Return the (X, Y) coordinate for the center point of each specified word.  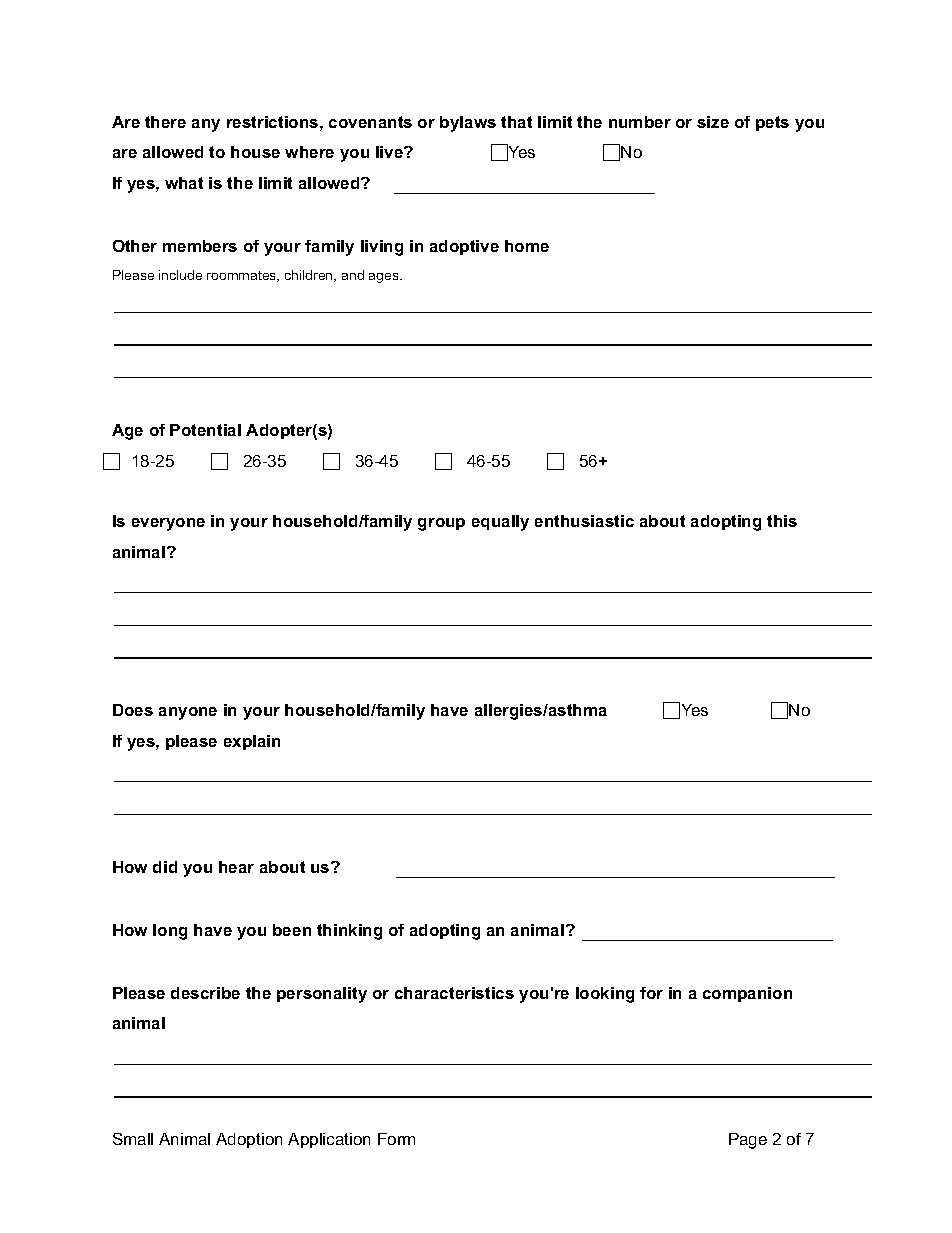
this (782, 521)
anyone (188, 713)
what (184, 183)
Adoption (249, 1140)
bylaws (468, 124)
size (713, 122)
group (441, 524)
